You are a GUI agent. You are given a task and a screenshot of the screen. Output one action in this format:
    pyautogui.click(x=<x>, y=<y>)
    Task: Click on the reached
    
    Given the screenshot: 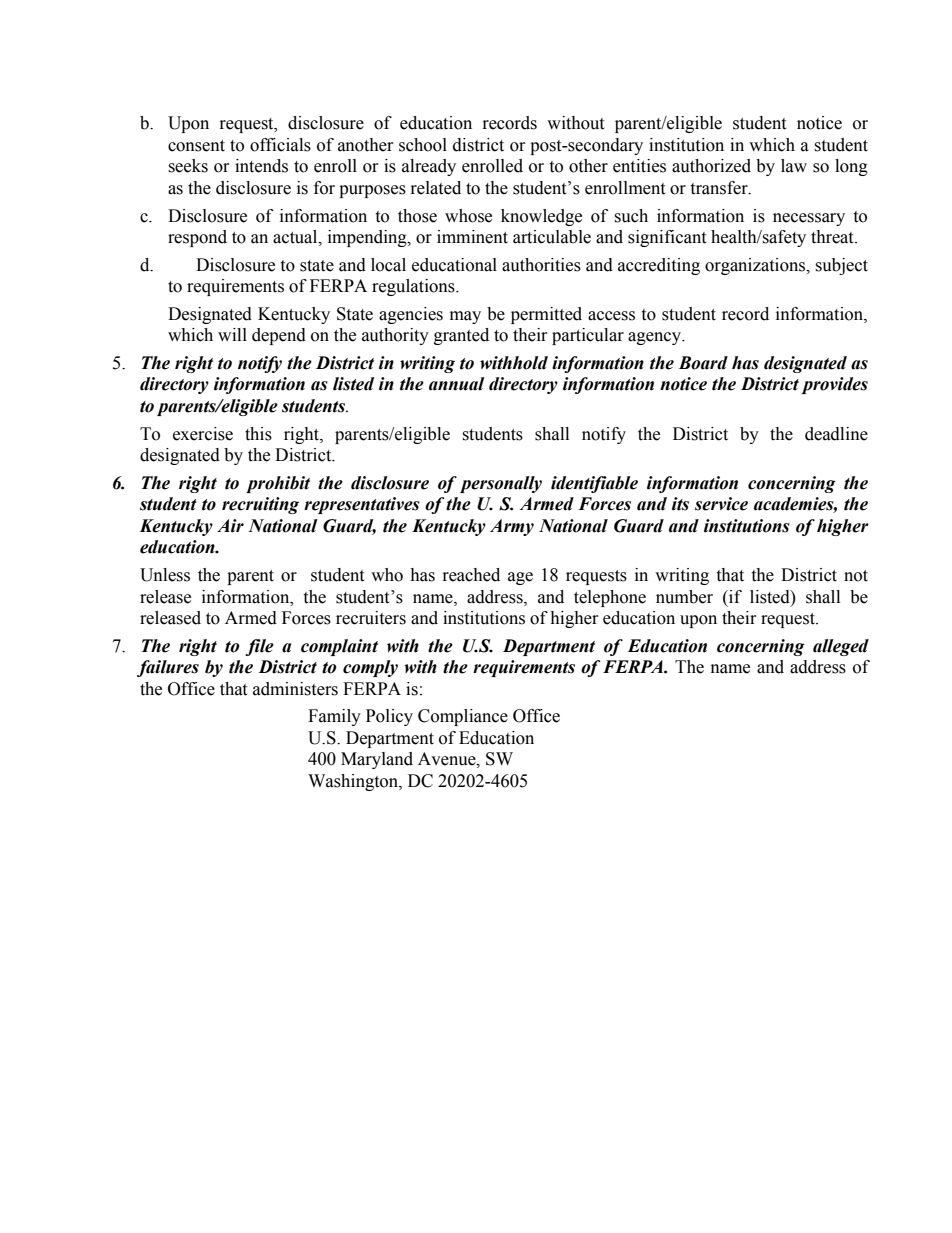 What is the action you would take?
    pyautogui.click(x=471, y=575)
